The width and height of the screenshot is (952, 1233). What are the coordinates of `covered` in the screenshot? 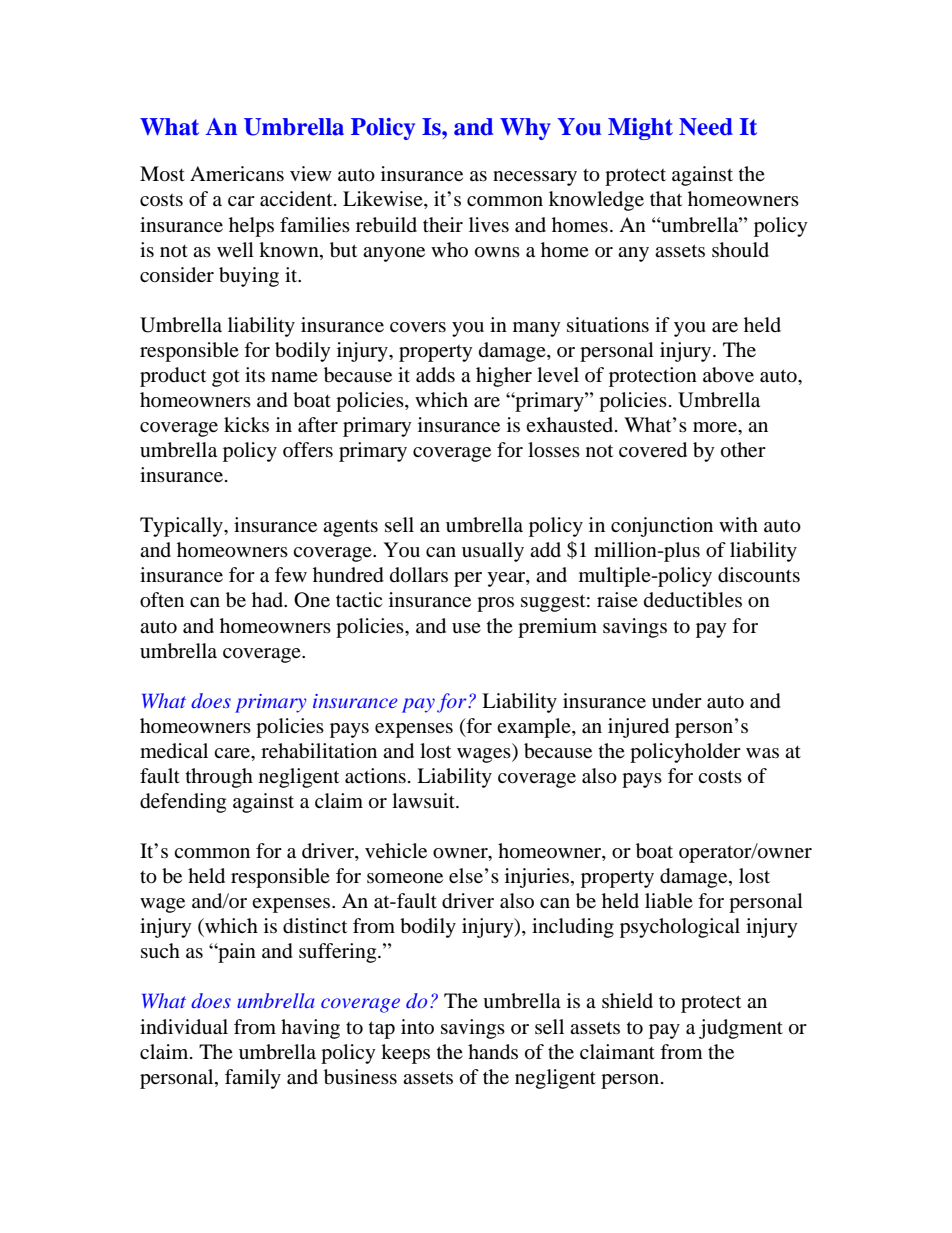 It's located at (653, 450).
